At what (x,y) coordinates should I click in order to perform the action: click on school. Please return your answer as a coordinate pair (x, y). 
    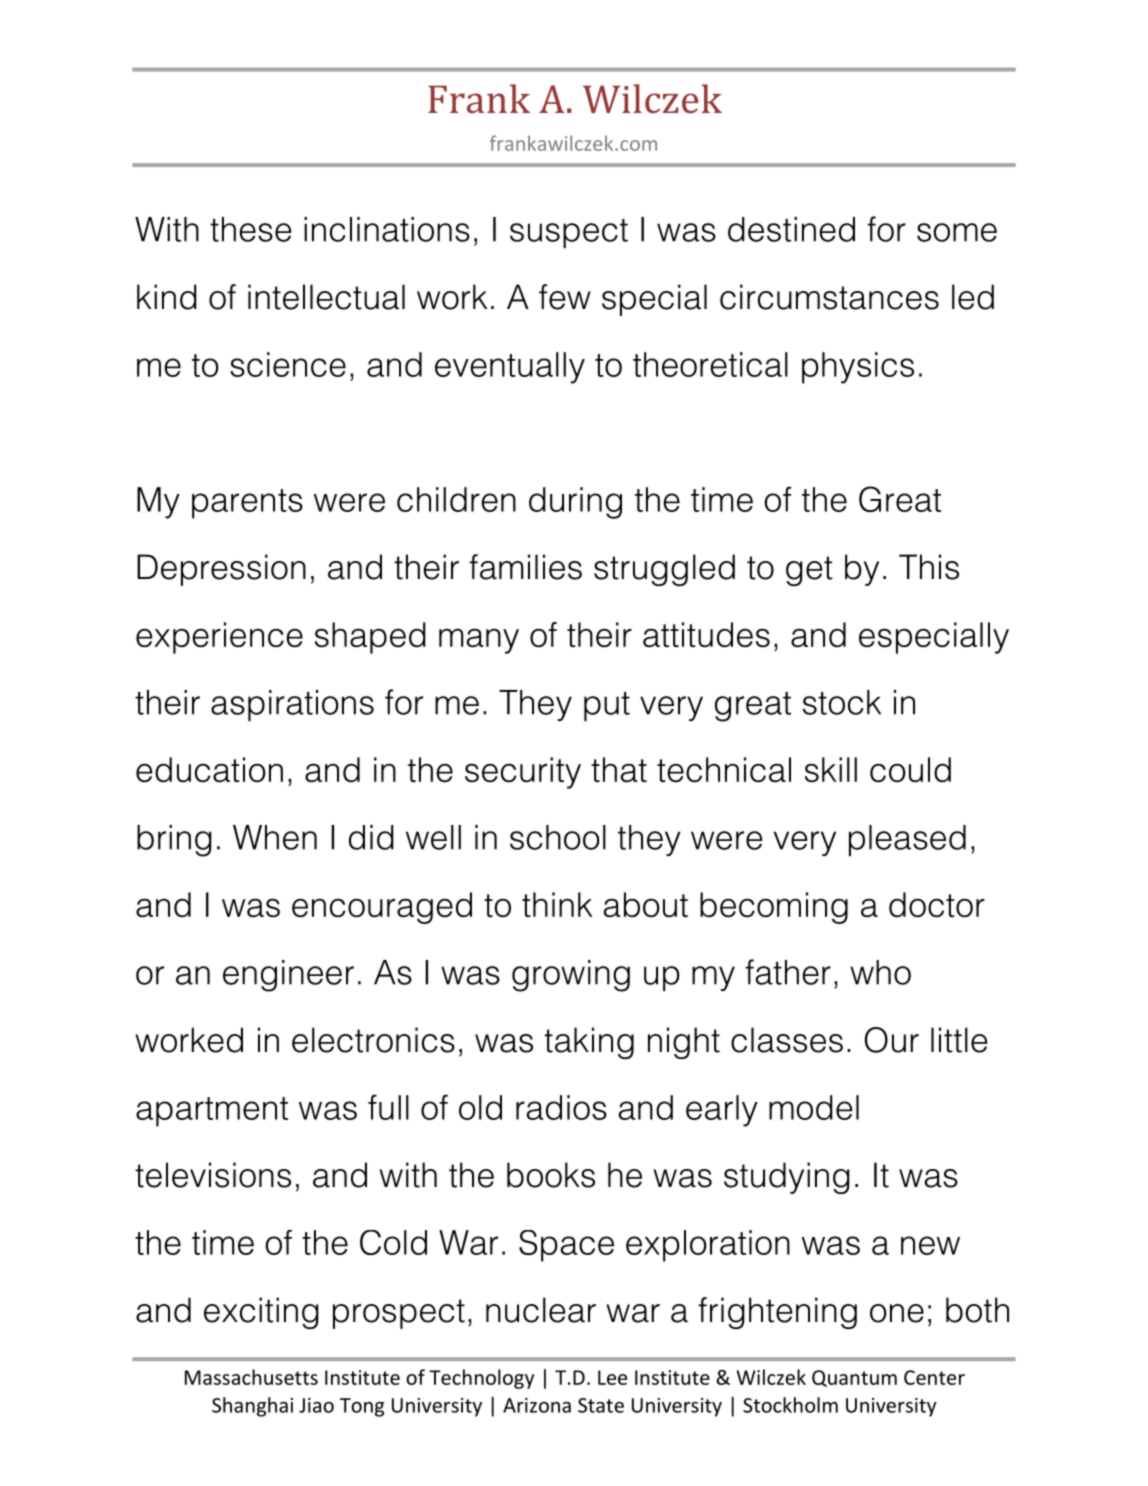
    Looking at the image, I should click on (558, 837).
